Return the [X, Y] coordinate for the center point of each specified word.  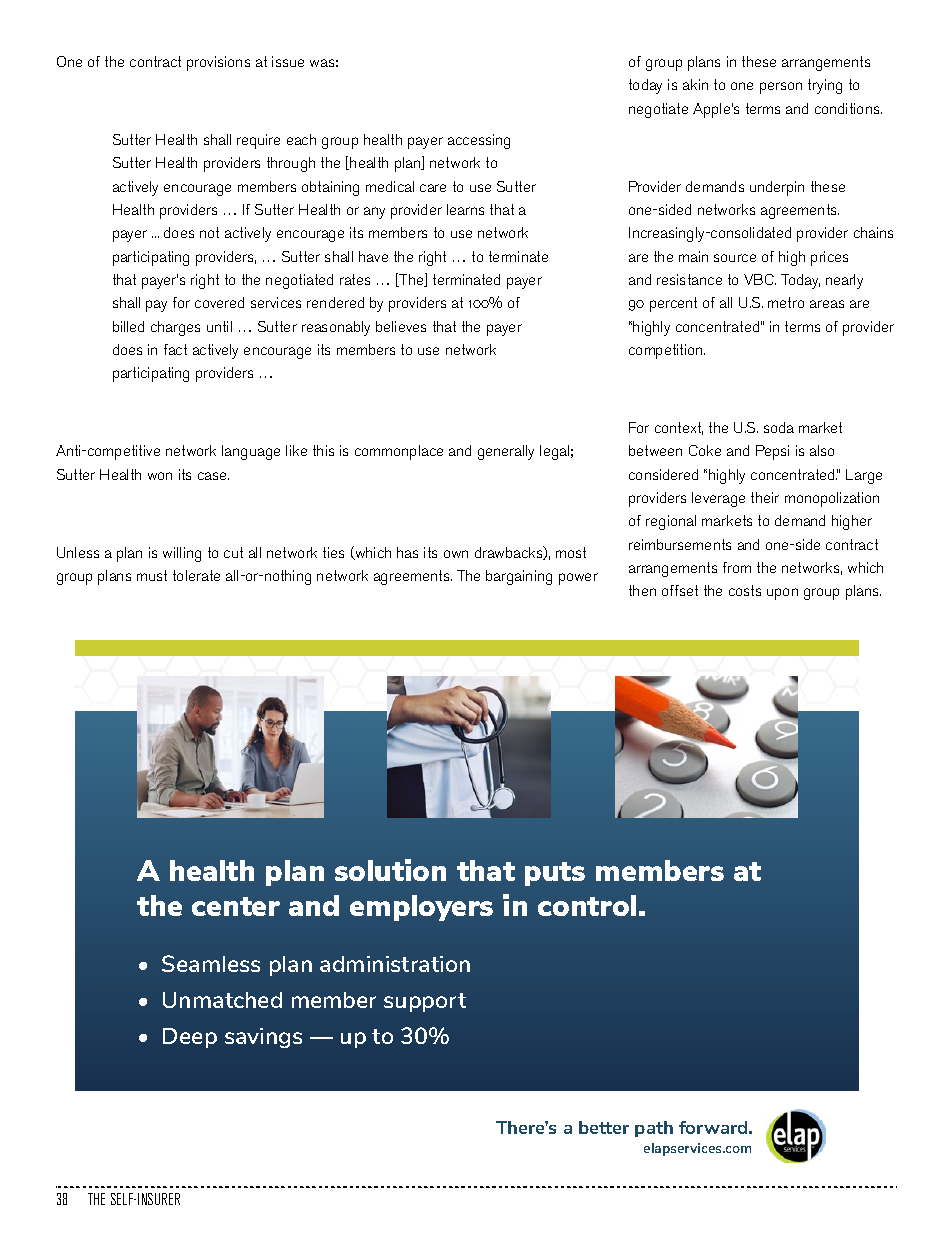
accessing [479, 141]
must [152, 575]
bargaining [519, 577]
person [781, 88]
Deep [190, 1038]
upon [782, 594]
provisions [218, 63]
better [604, 1127]
